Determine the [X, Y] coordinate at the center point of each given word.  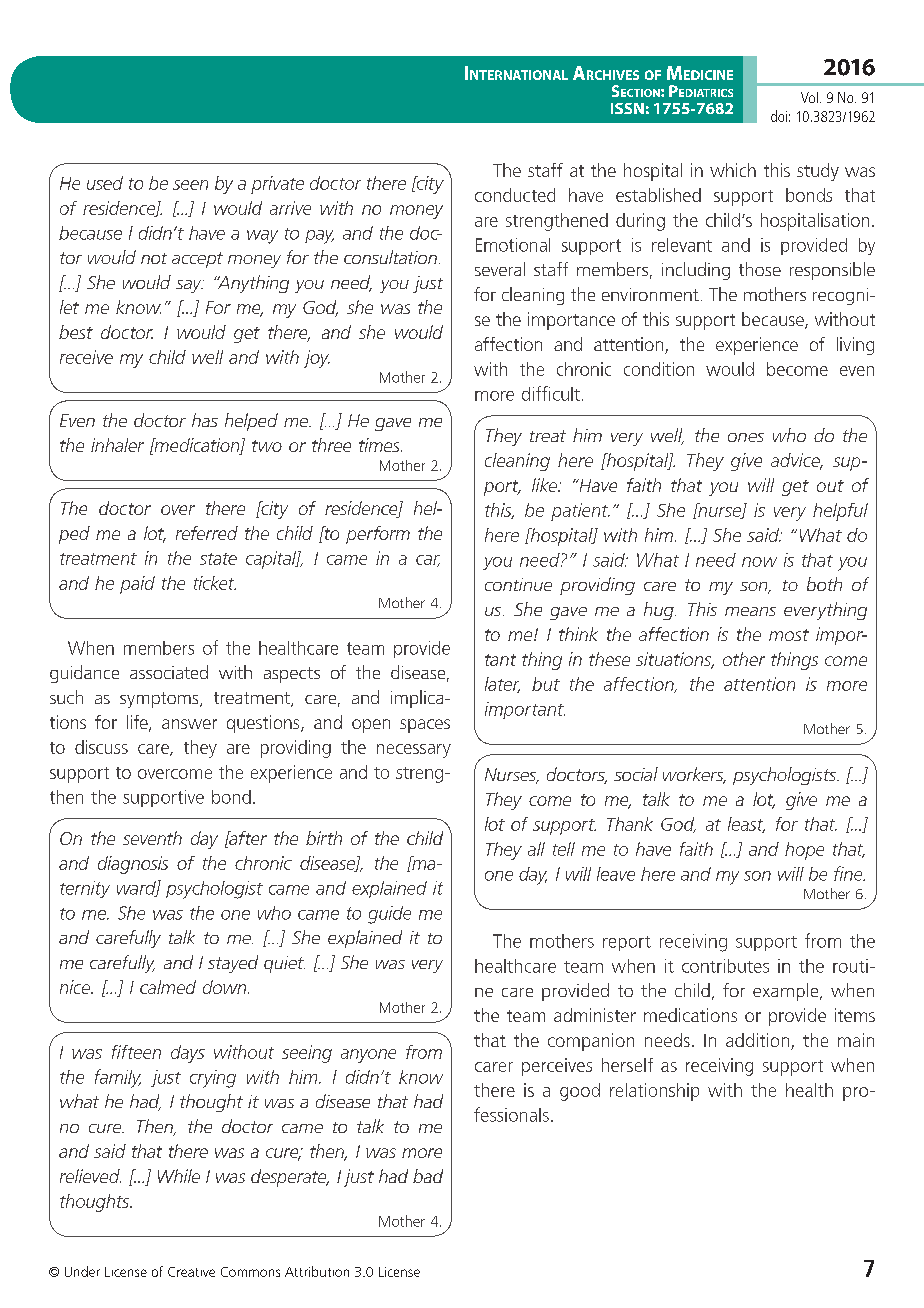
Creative [191, 1272]
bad [428, 1176]
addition [759, 1041]
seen [190, 185]
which [733, 170]
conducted [515, 195]
